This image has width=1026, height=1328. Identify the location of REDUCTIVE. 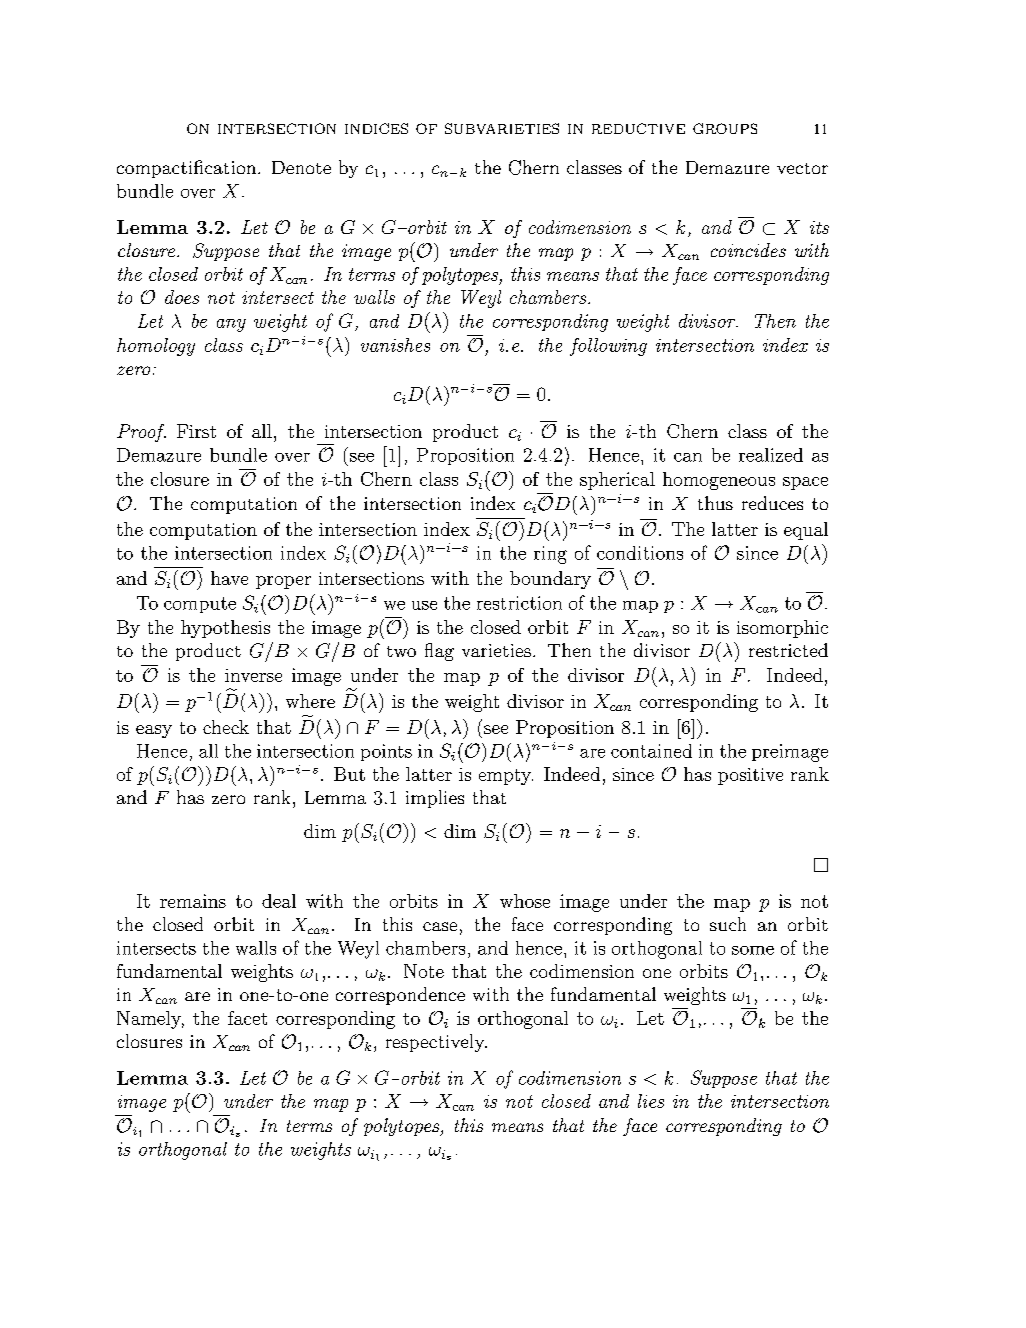
(638, 128).
